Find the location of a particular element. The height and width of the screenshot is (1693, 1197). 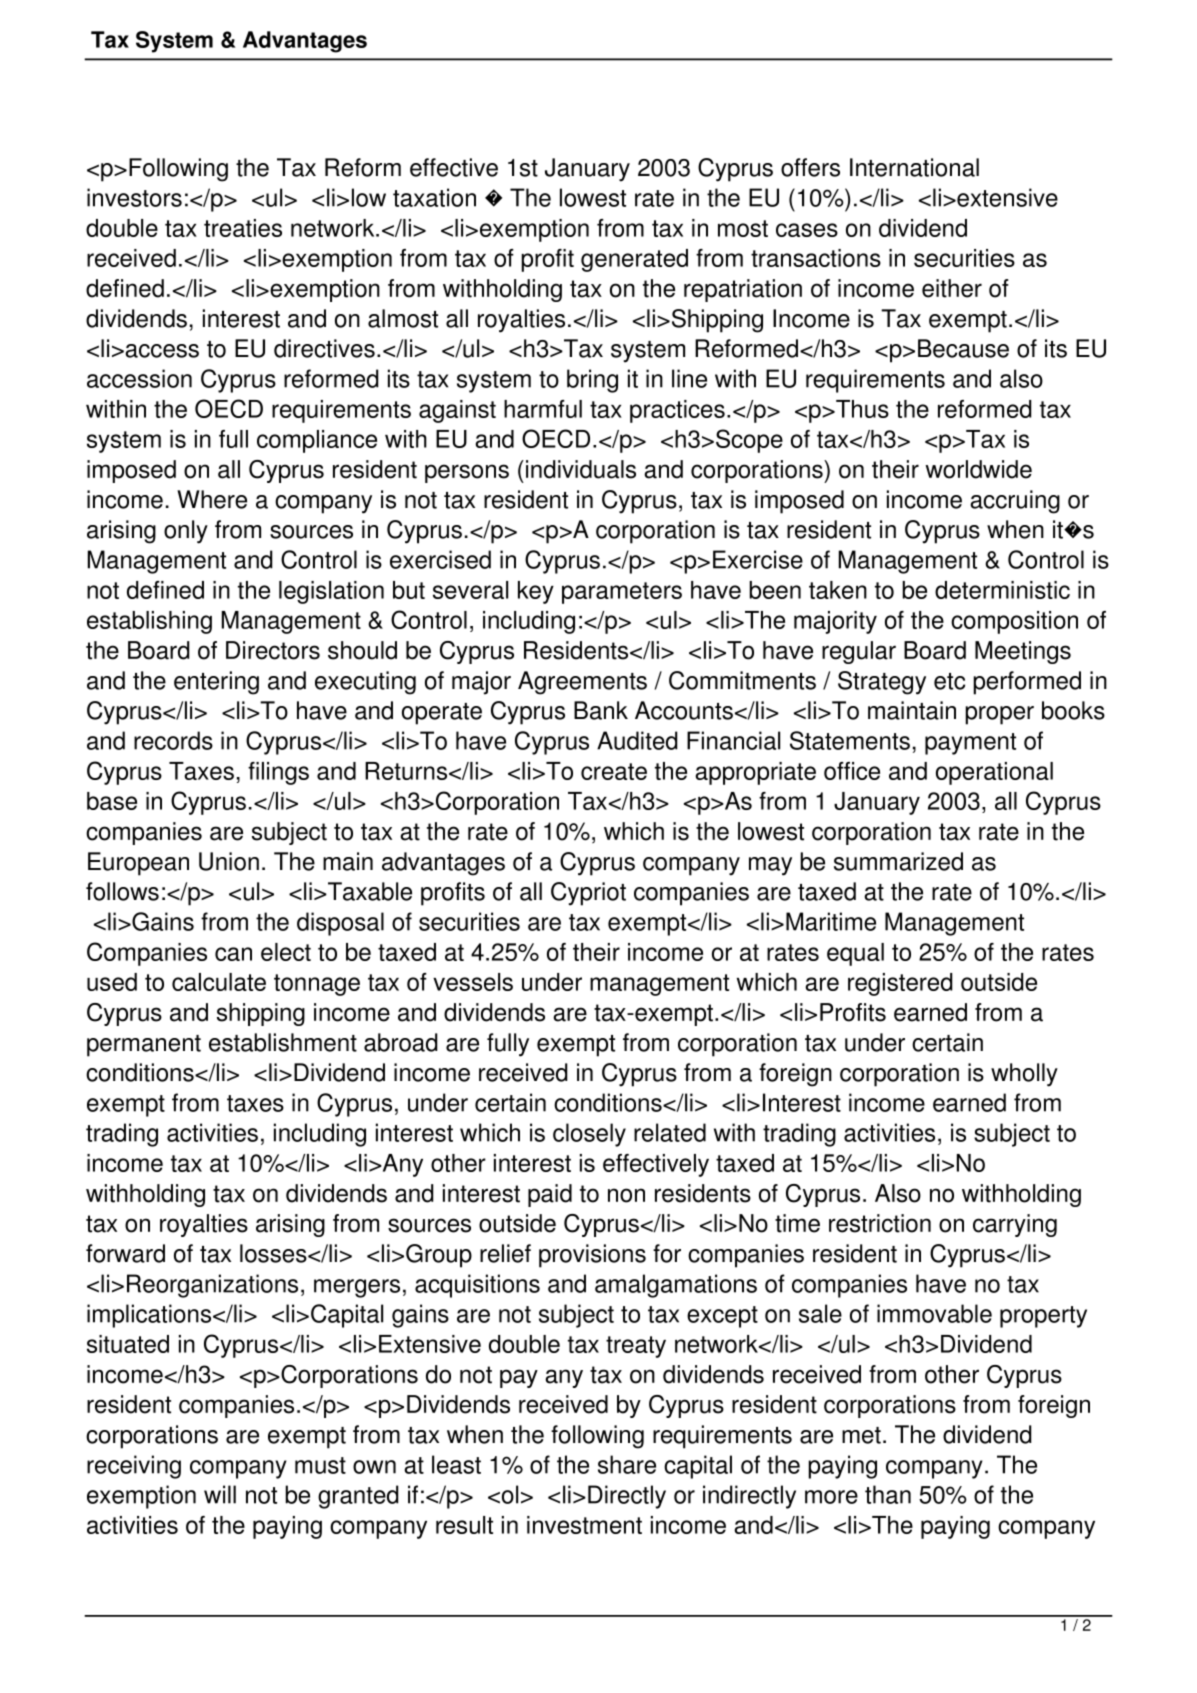

taxation is located at coordinates (434, 197).
